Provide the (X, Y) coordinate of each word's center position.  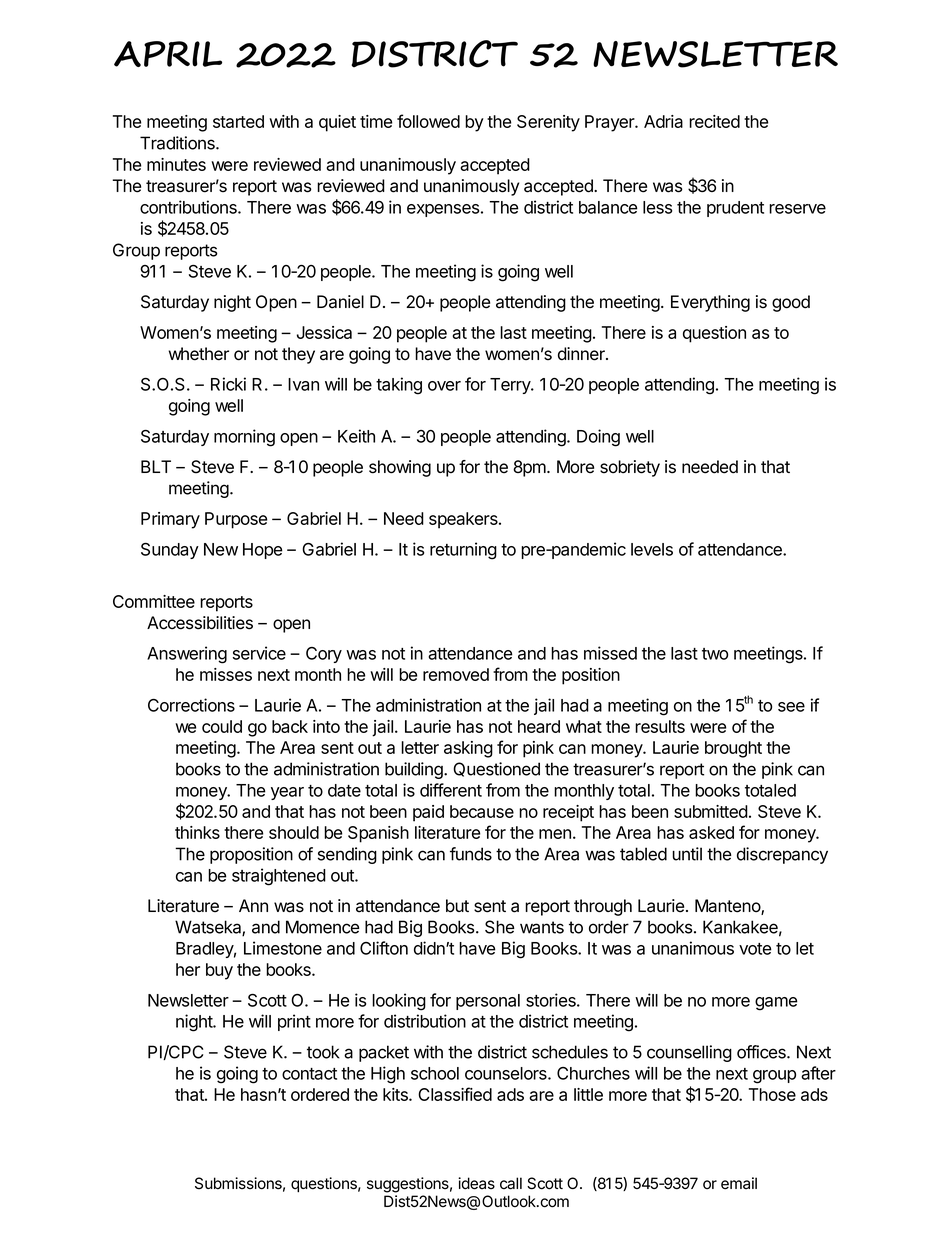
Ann (253, 905)
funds (471, 854)
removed (456, 674)
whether (199, 354)
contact (309, 1074)
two (715, 654)
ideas (476, 1183)
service (259, 653)
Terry (511, 386)
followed (428, 121)
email (739, 1183)
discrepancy (782, 855)
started (238, 121)
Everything (710, 303)
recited (714, 121)
